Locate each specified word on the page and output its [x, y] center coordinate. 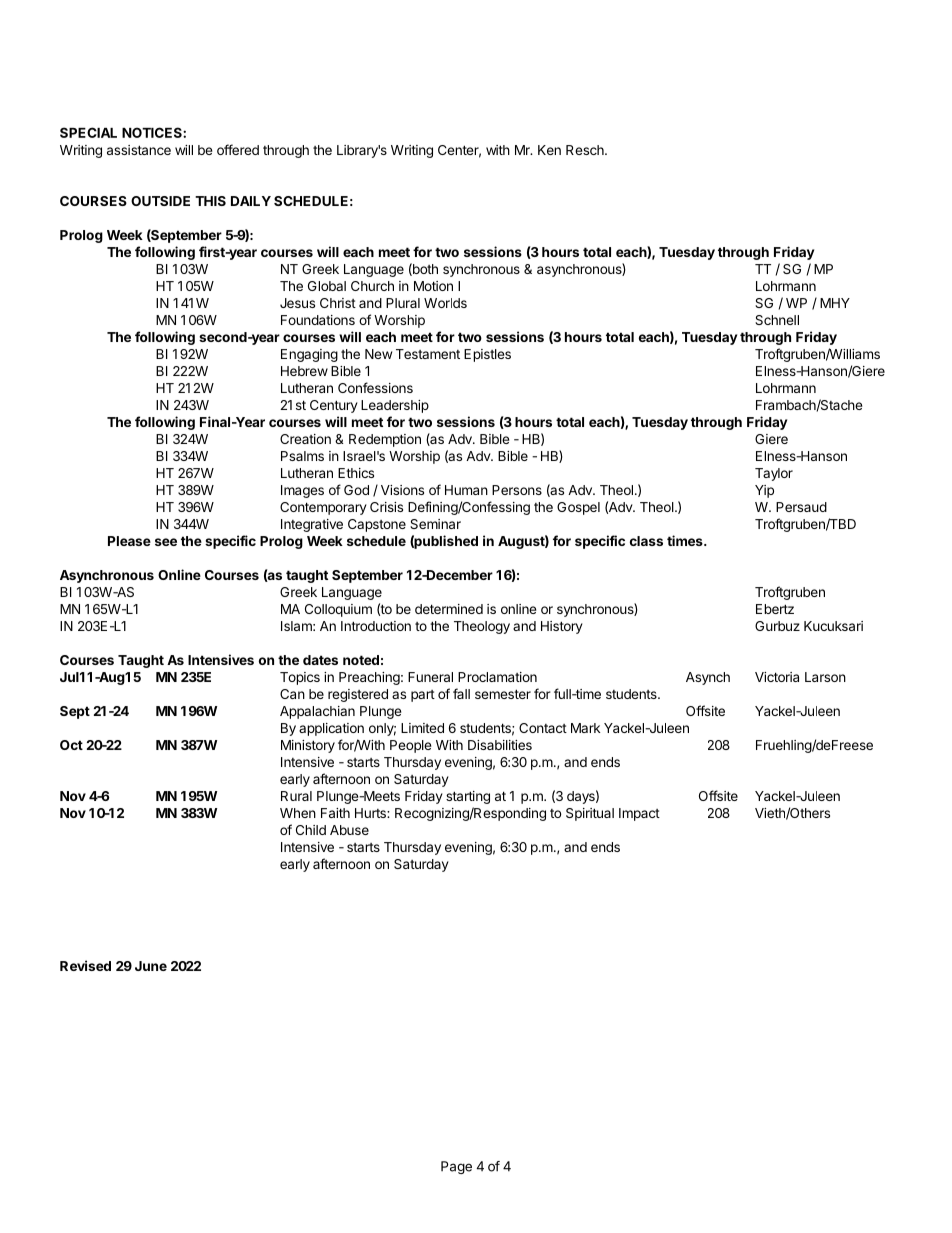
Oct [71, 745]
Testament [428, 354]
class [646, 541]
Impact [639, 814]
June [151, 966]
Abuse [349, 830]
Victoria [777, 677]
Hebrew [304, 371]
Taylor [774, 474]
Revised [85, 965]
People [410, 746]
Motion [433, 286]
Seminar [435, 524]
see [166, 542]
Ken [549, 150]
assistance [139, 150]
